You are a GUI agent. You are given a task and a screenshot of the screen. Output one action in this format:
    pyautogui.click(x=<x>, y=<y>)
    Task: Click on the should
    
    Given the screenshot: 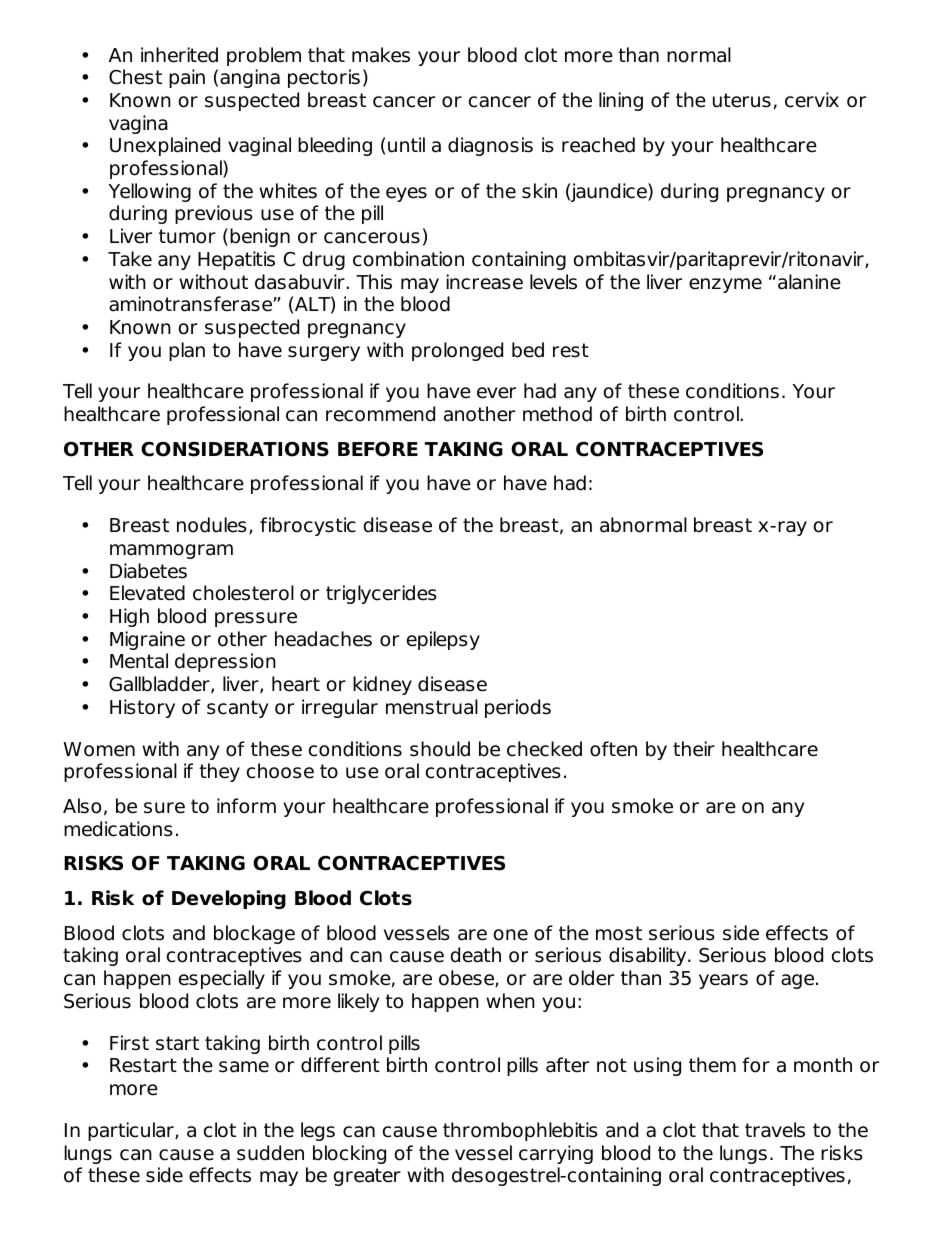 What is the action you would take?
    pyautogui.click(x=440, y=749)
